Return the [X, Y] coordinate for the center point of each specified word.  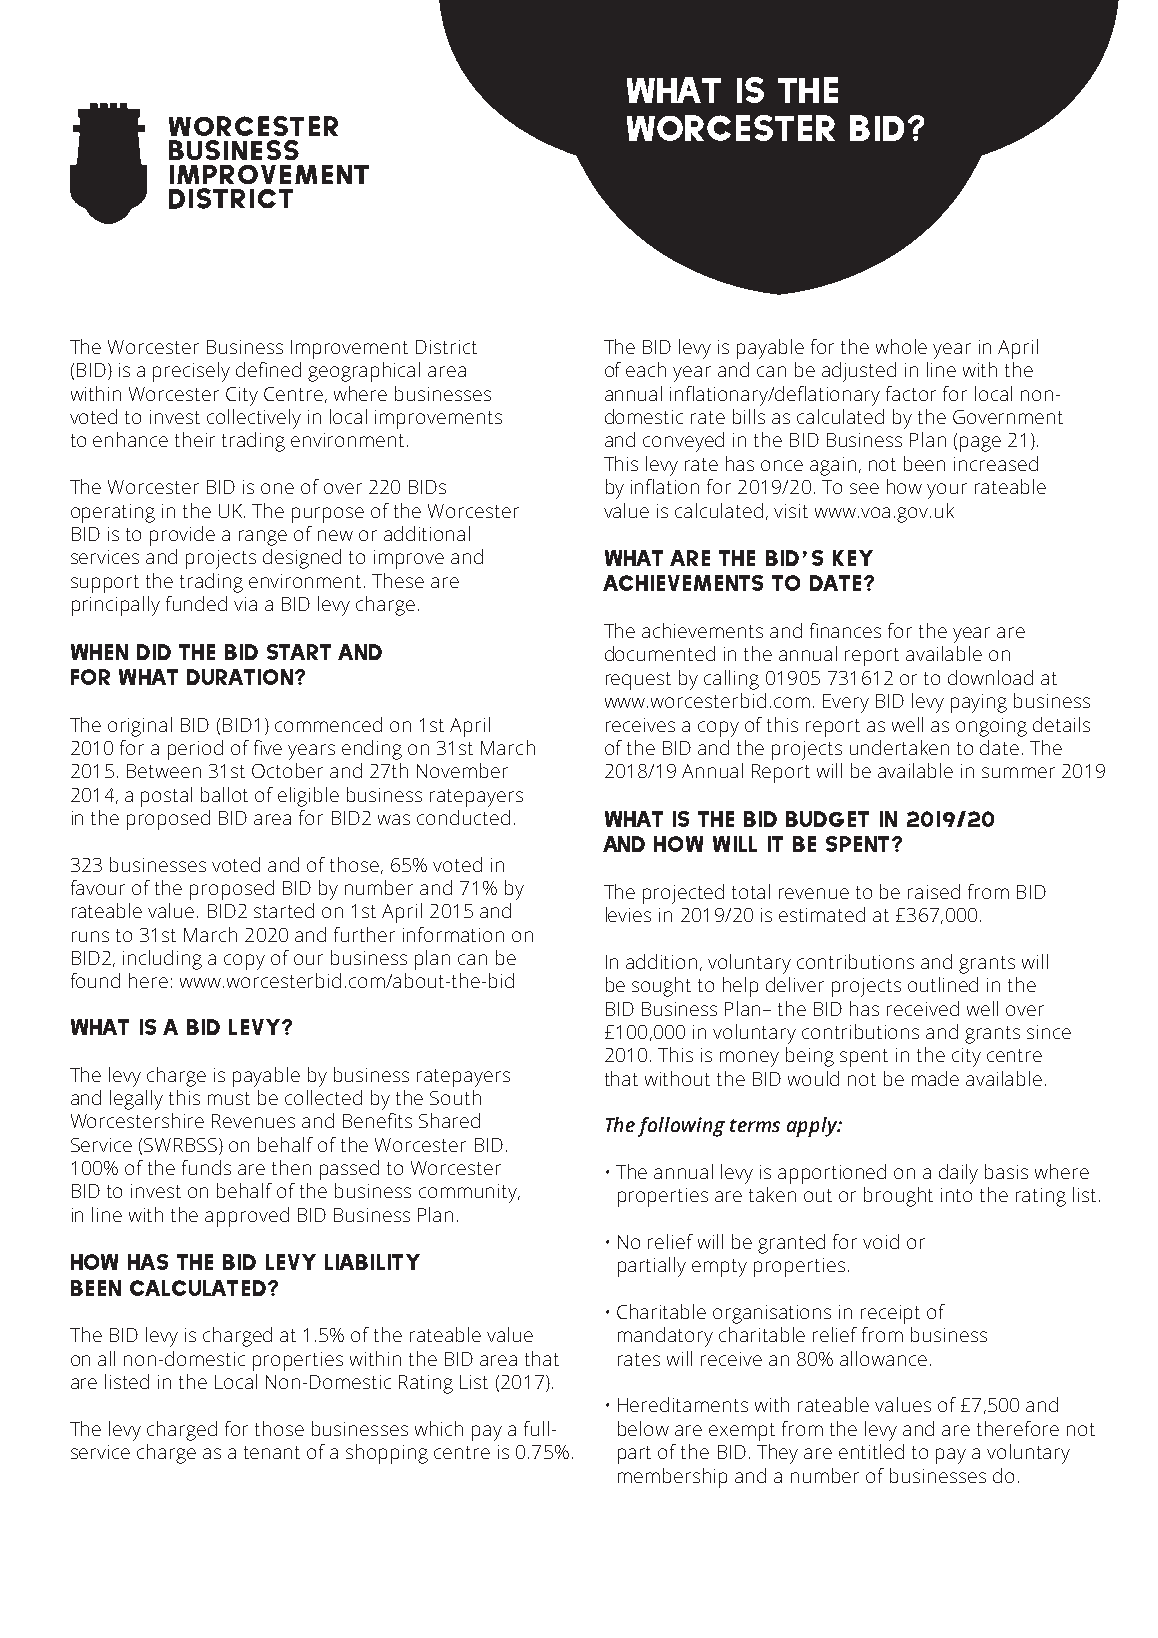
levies [628, 914]
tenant [272, 1452]
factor [911, 393]
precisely [191, 372]
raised [934, 891]
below [643, 1428]
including [162, 960]
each [646, 369]
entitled [871, 1451]
